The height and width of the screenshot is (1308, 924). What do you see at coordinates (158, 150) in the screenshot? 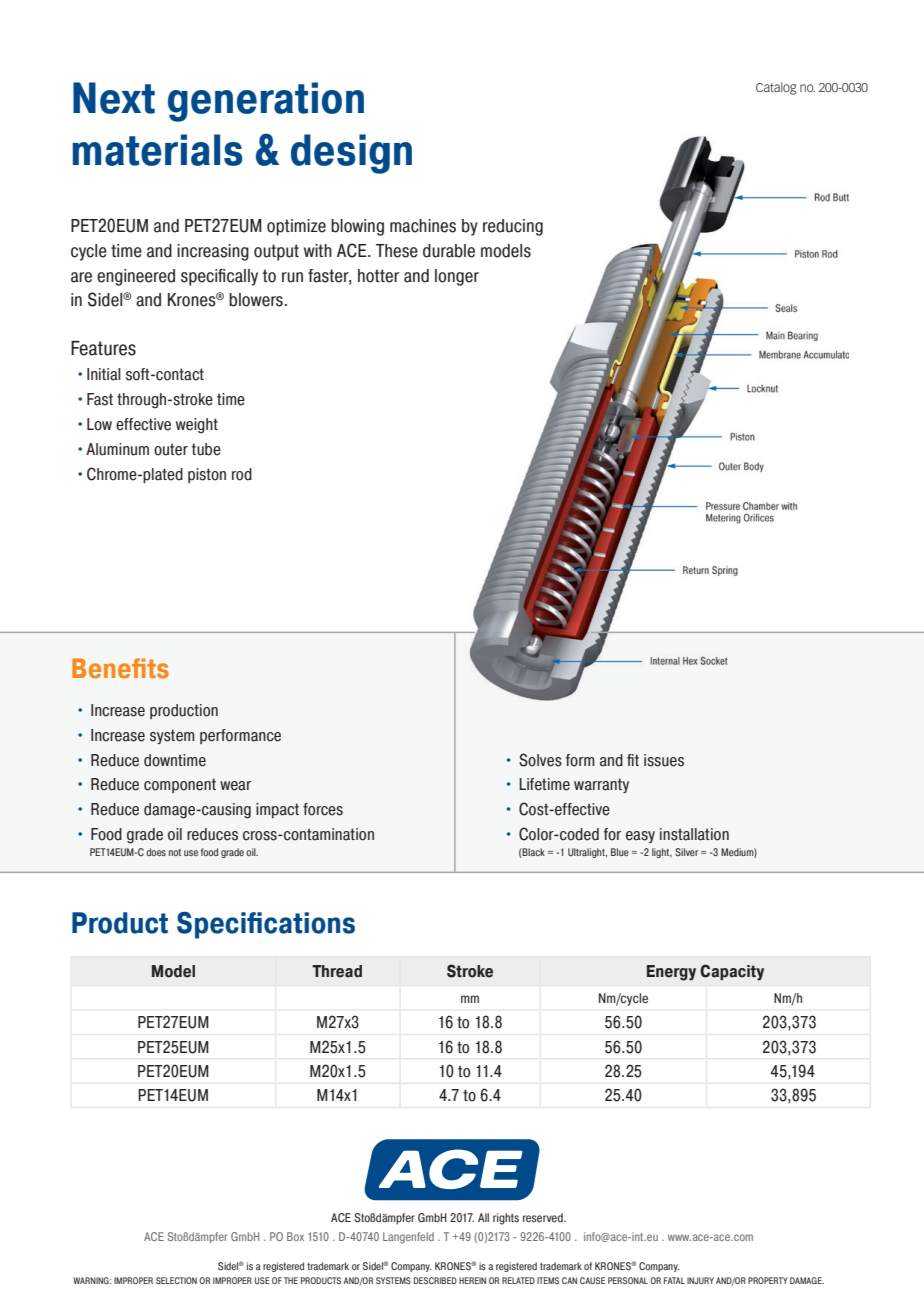
I see `materials` at bounding box center [158, 150].
